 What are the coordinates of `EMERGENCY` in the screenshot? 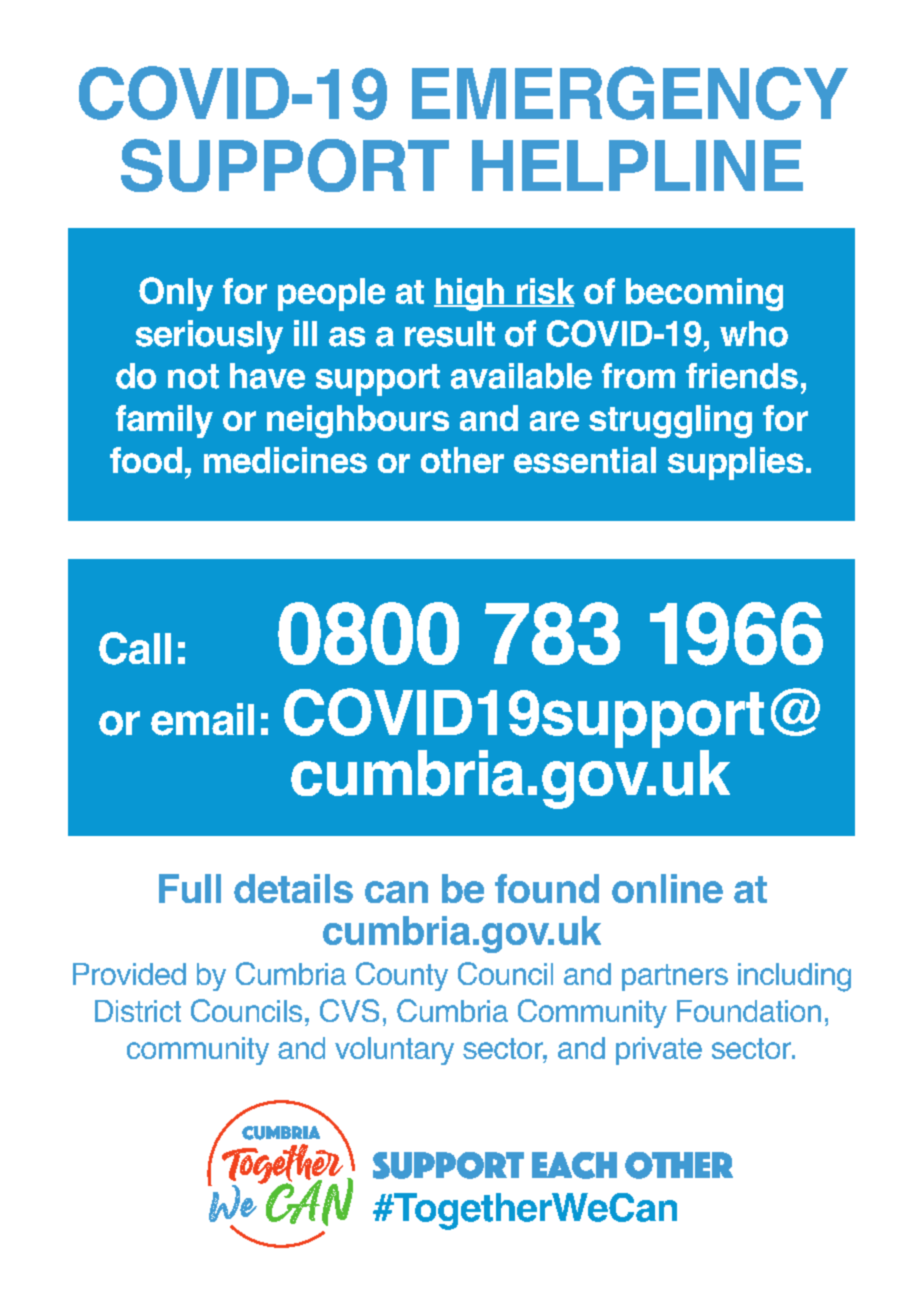 It's located at (630, 93).
